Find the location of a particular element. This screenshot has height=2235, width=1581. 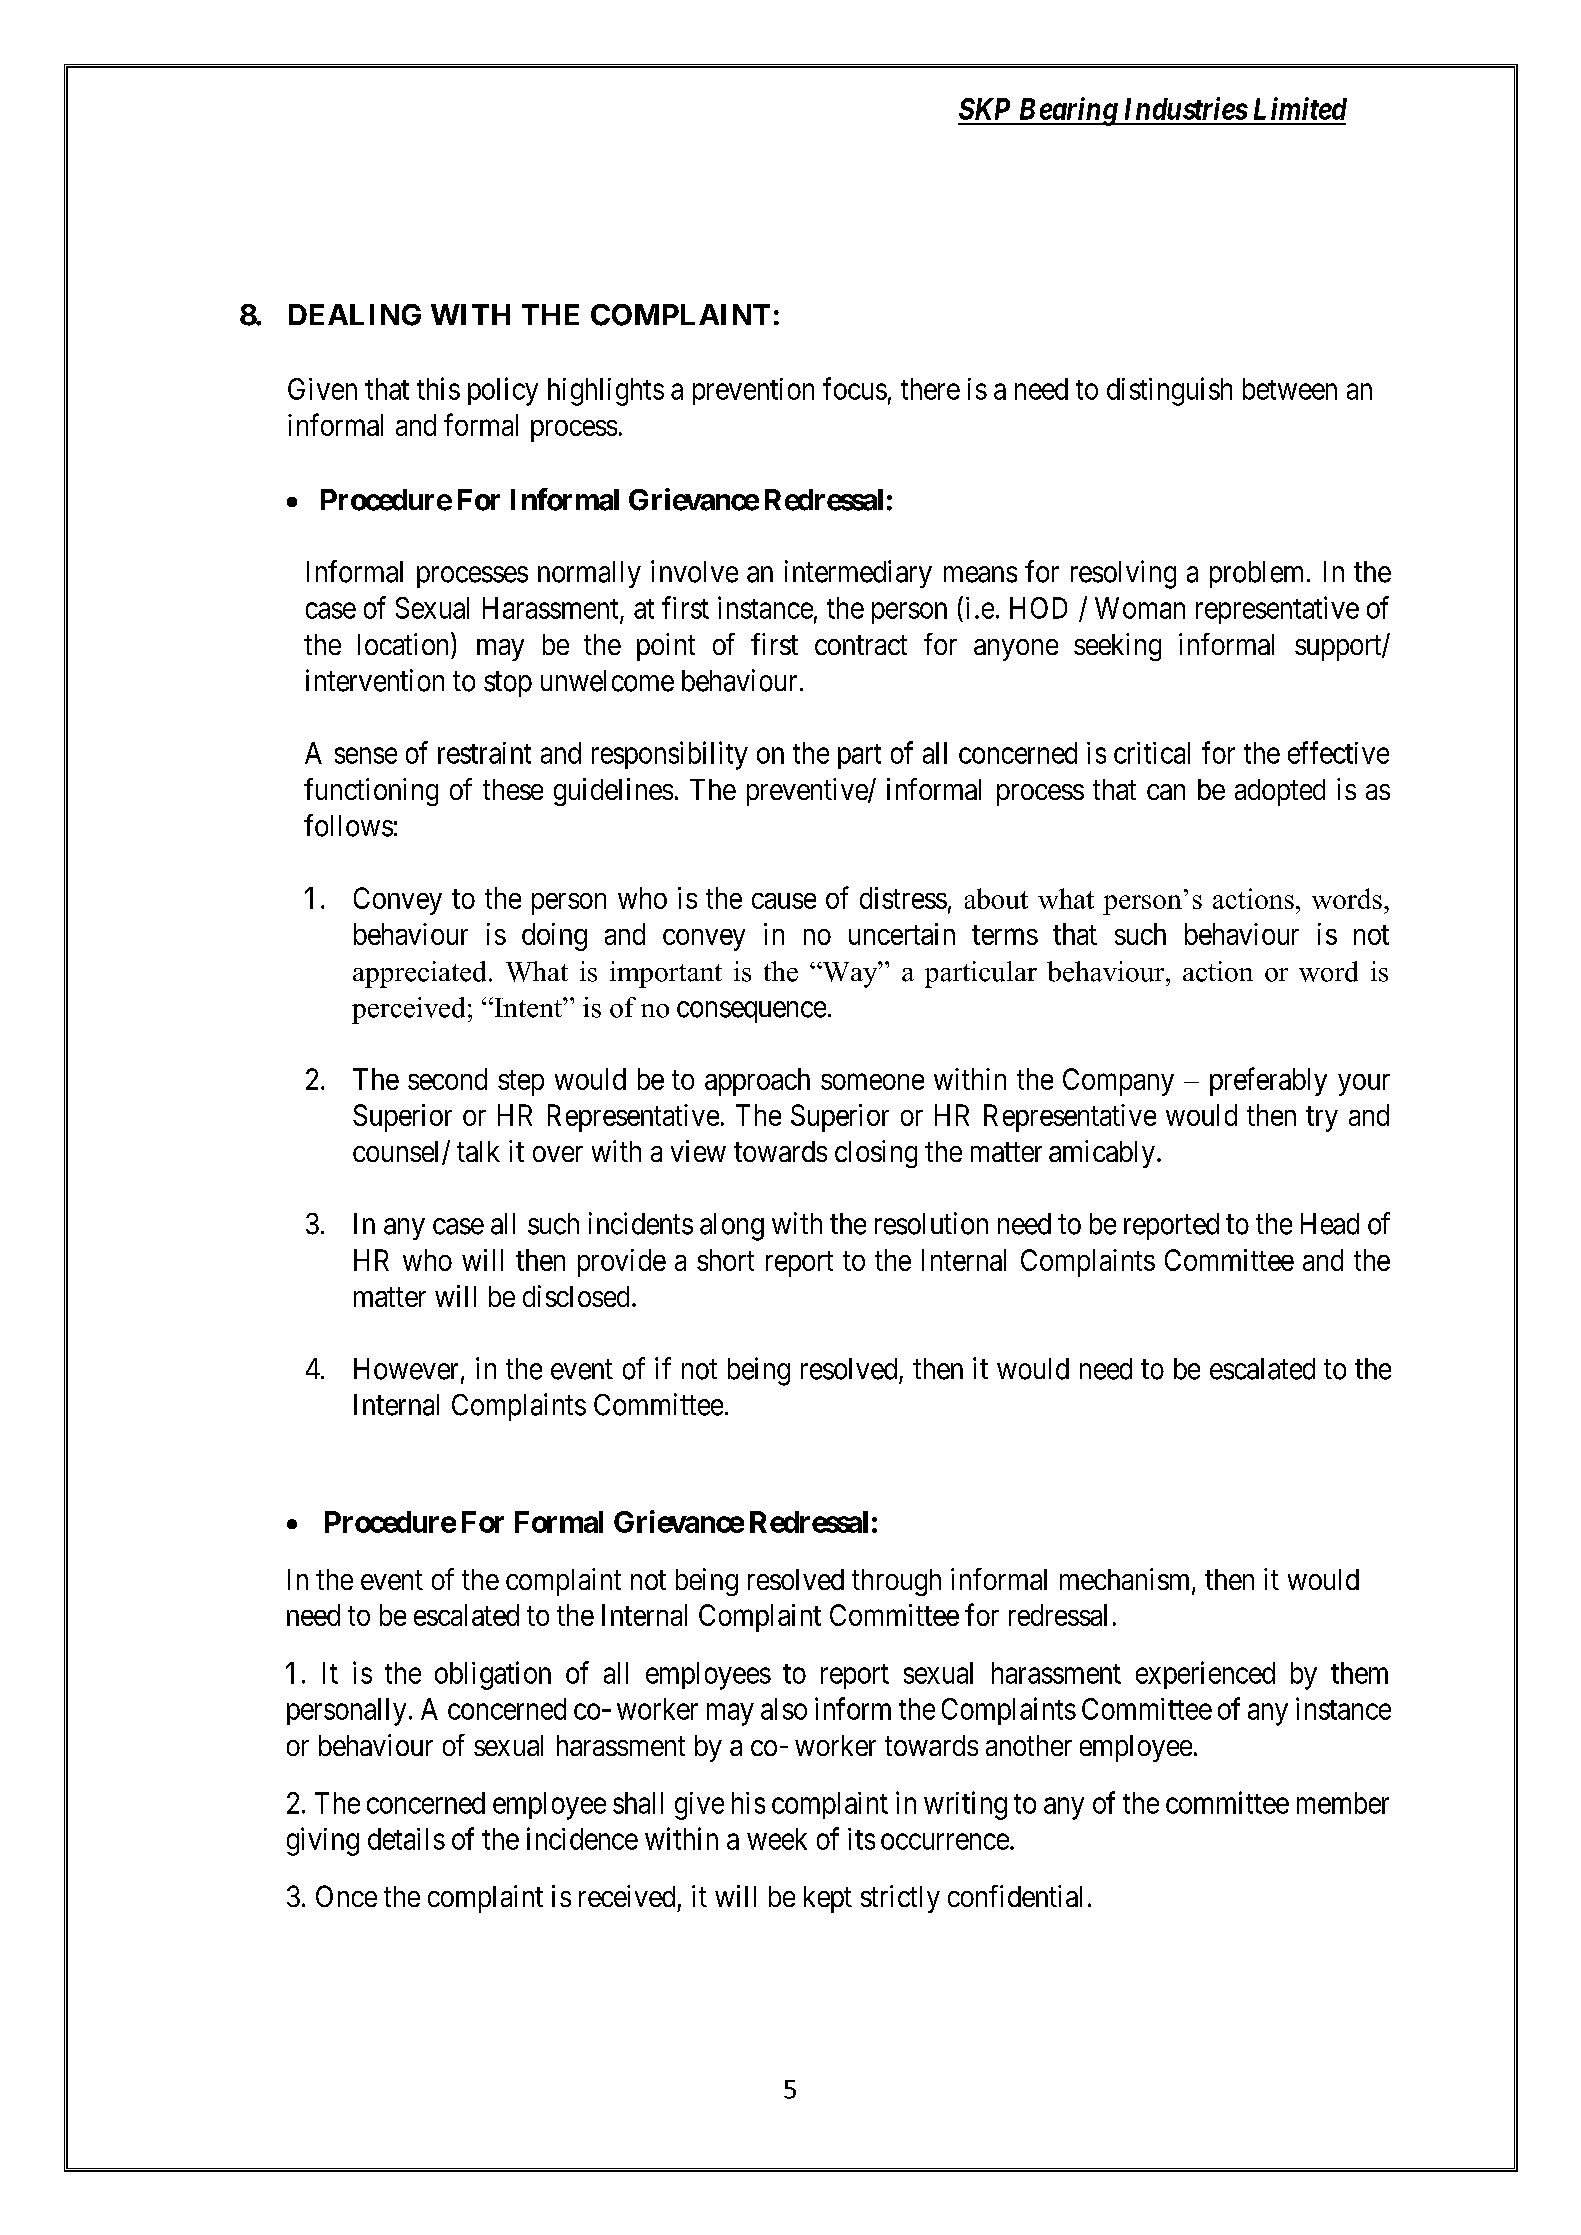

policy is located at coordinates (503, 391).
